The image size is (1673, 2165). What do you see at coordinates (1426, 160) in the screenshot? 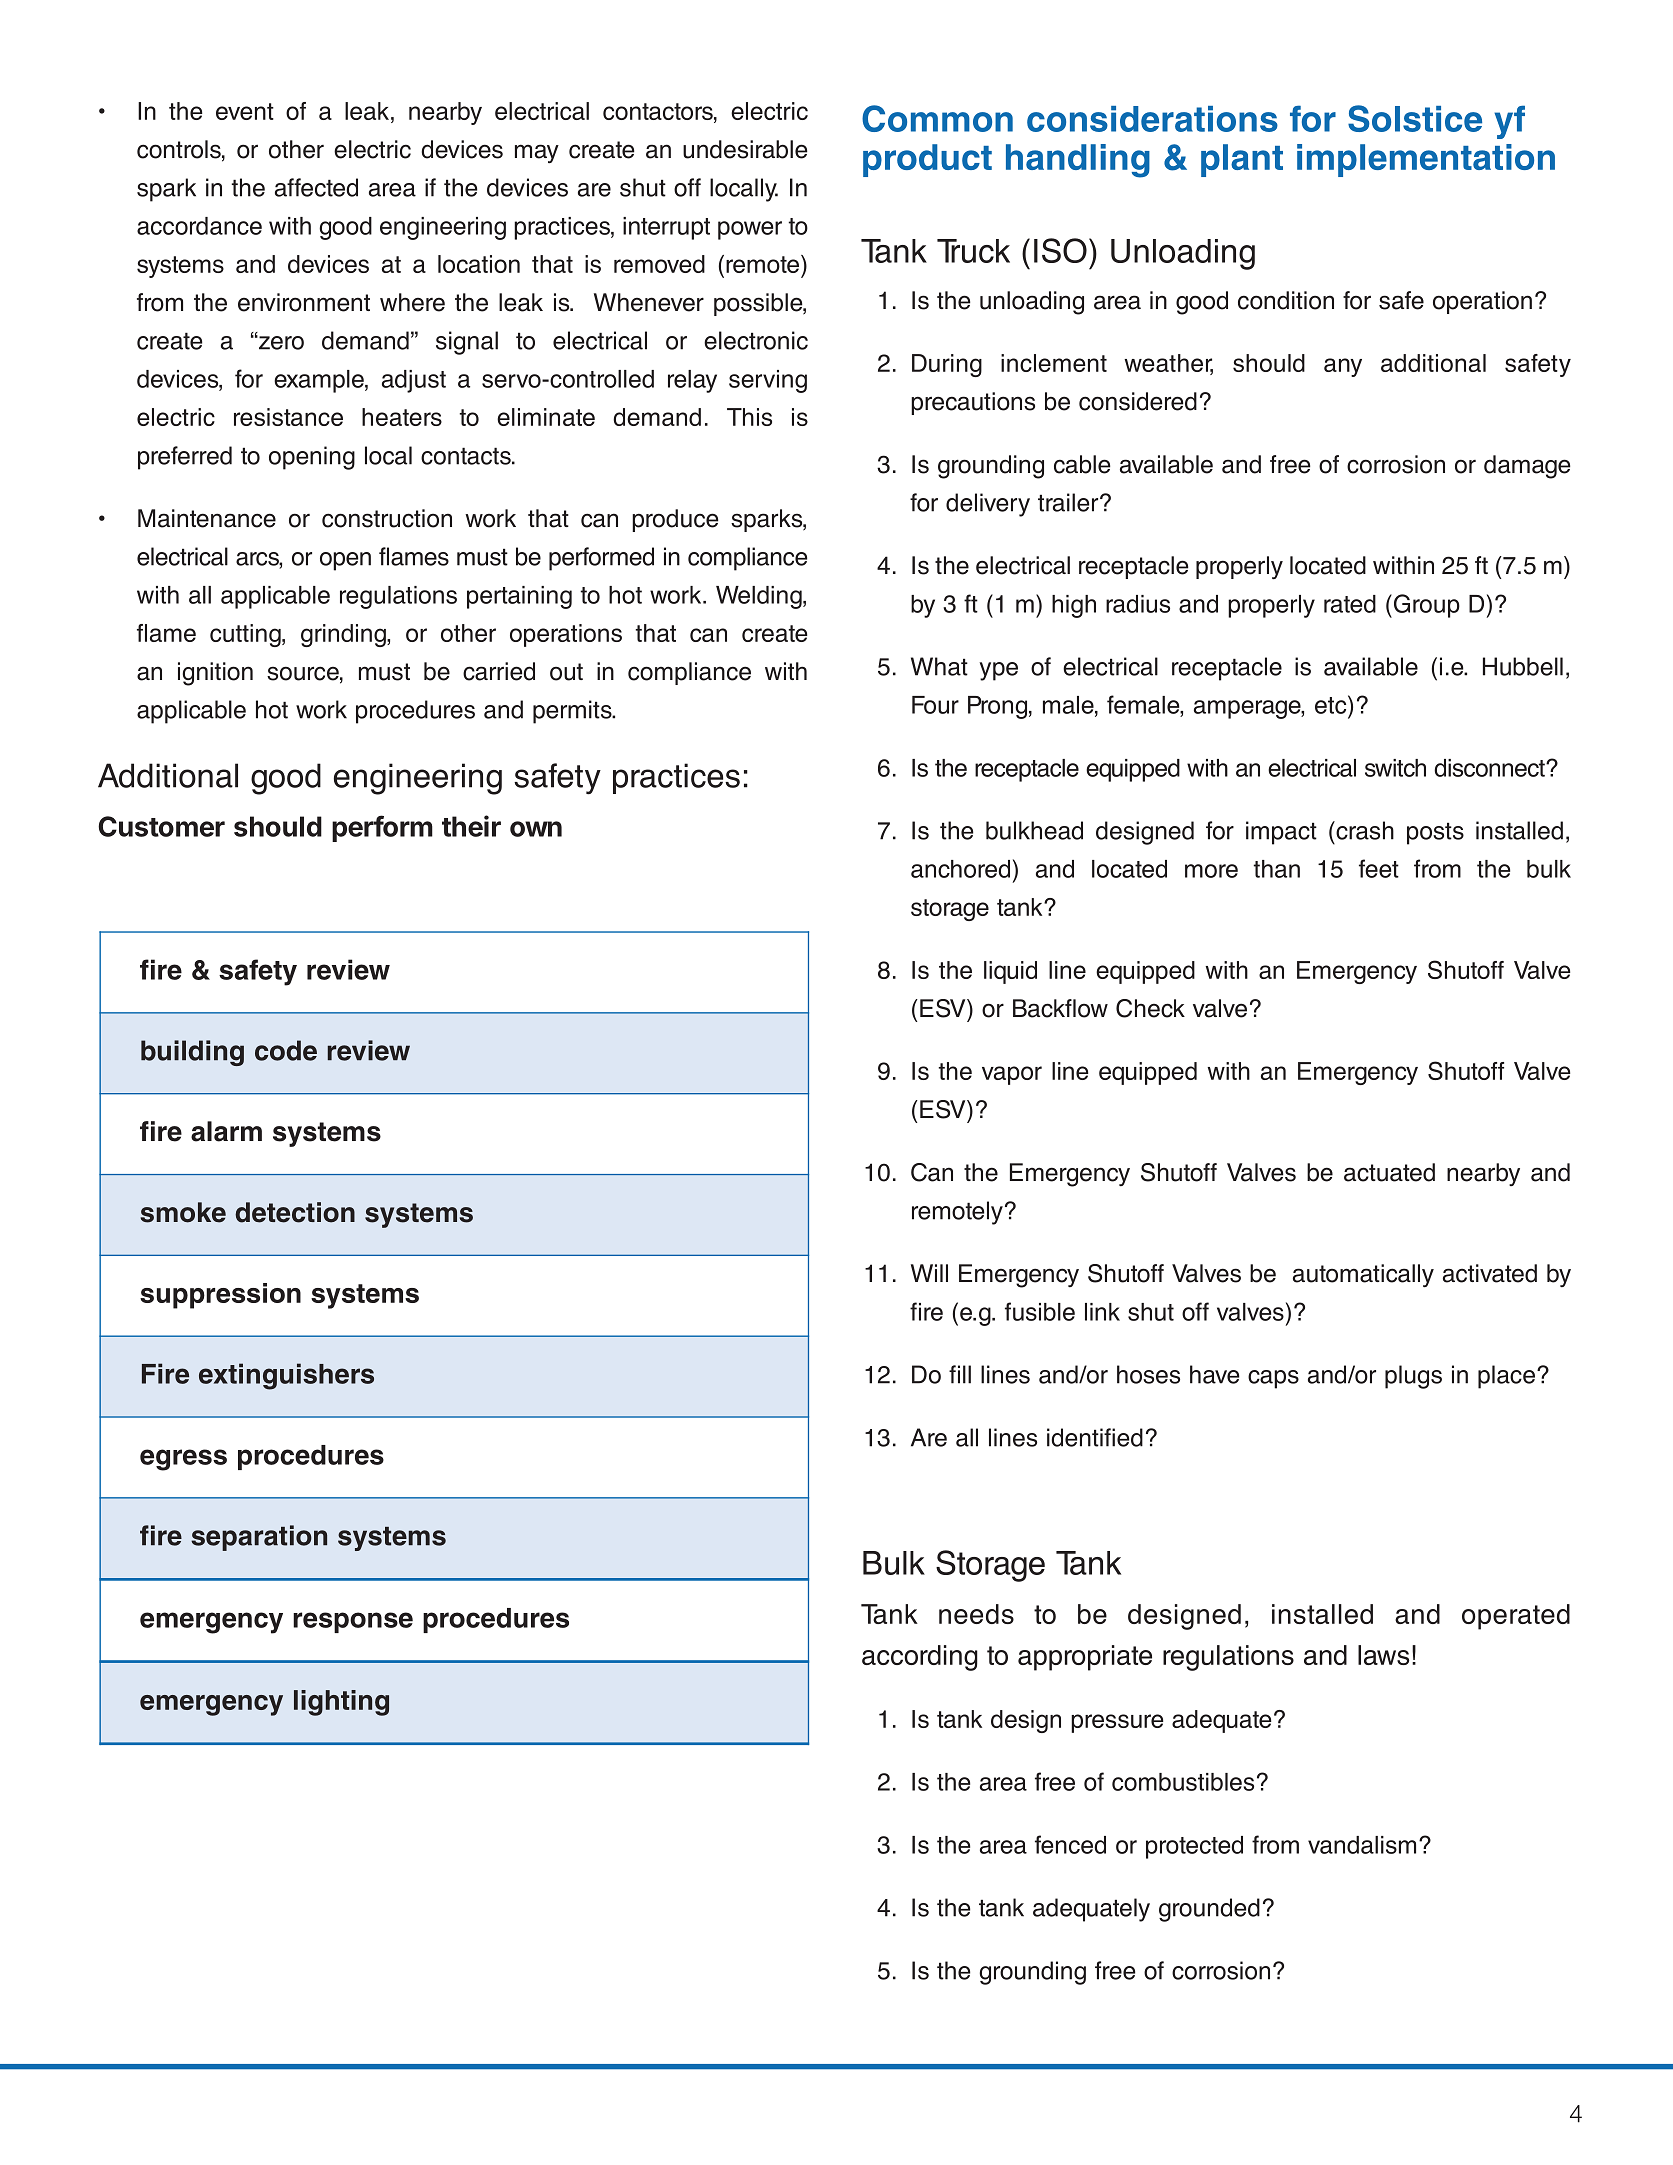
I see `implementation` at bounding box center [1426, 160].
